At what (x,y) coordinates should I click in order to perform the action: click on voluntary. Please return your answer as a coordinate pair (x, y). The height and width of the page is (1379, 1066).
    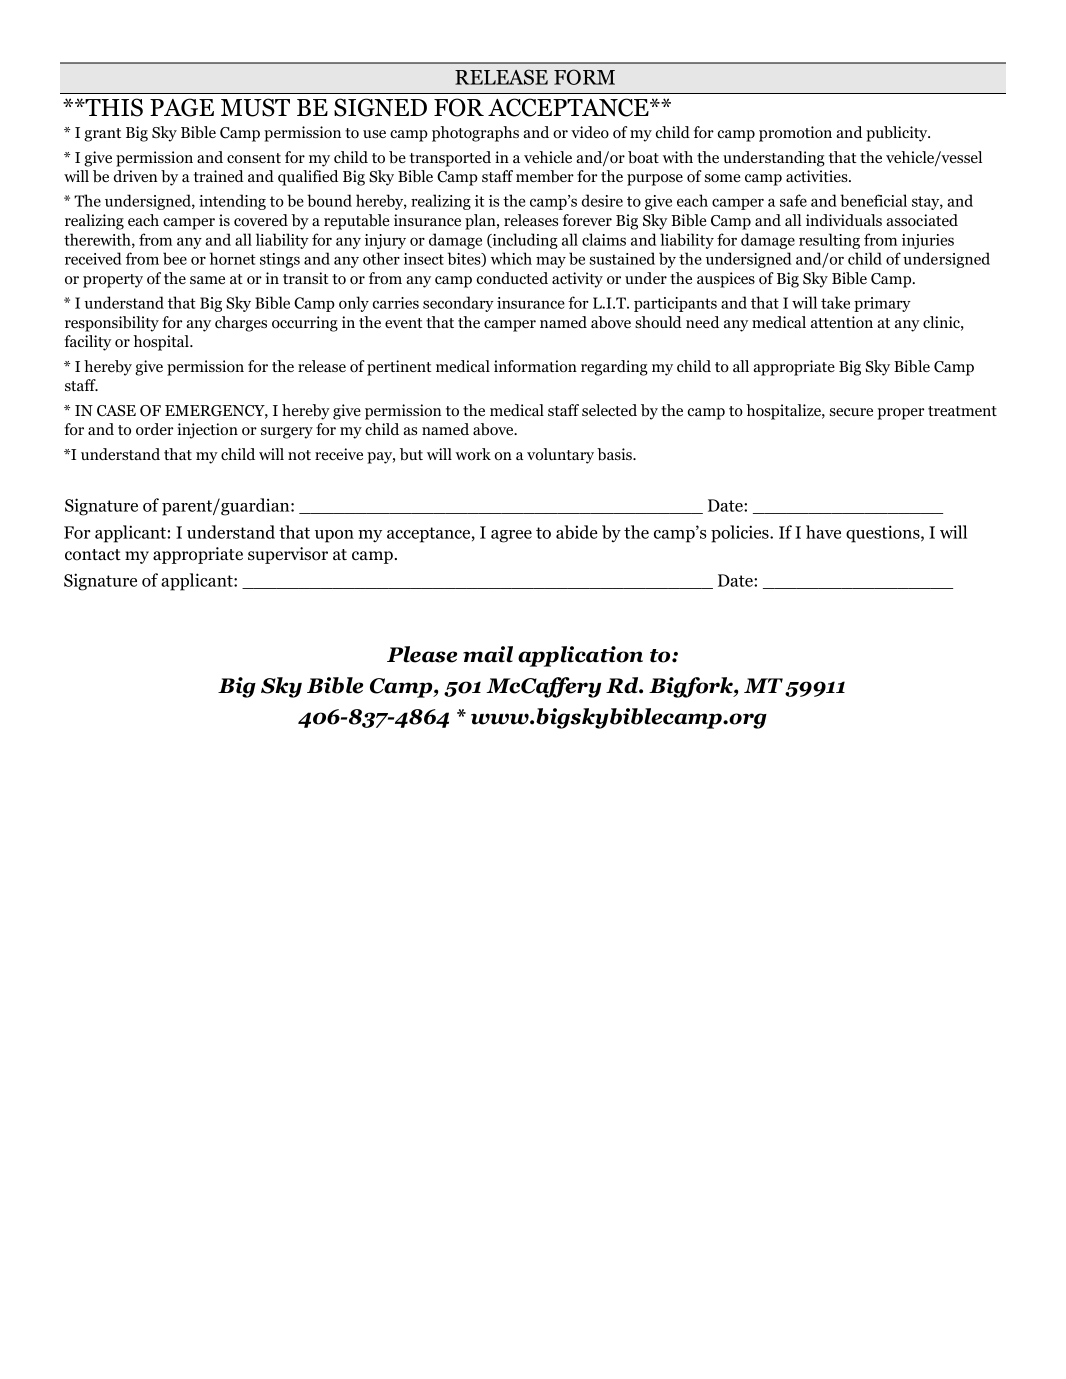
    Looking at the image, I should click on (560, 456).
